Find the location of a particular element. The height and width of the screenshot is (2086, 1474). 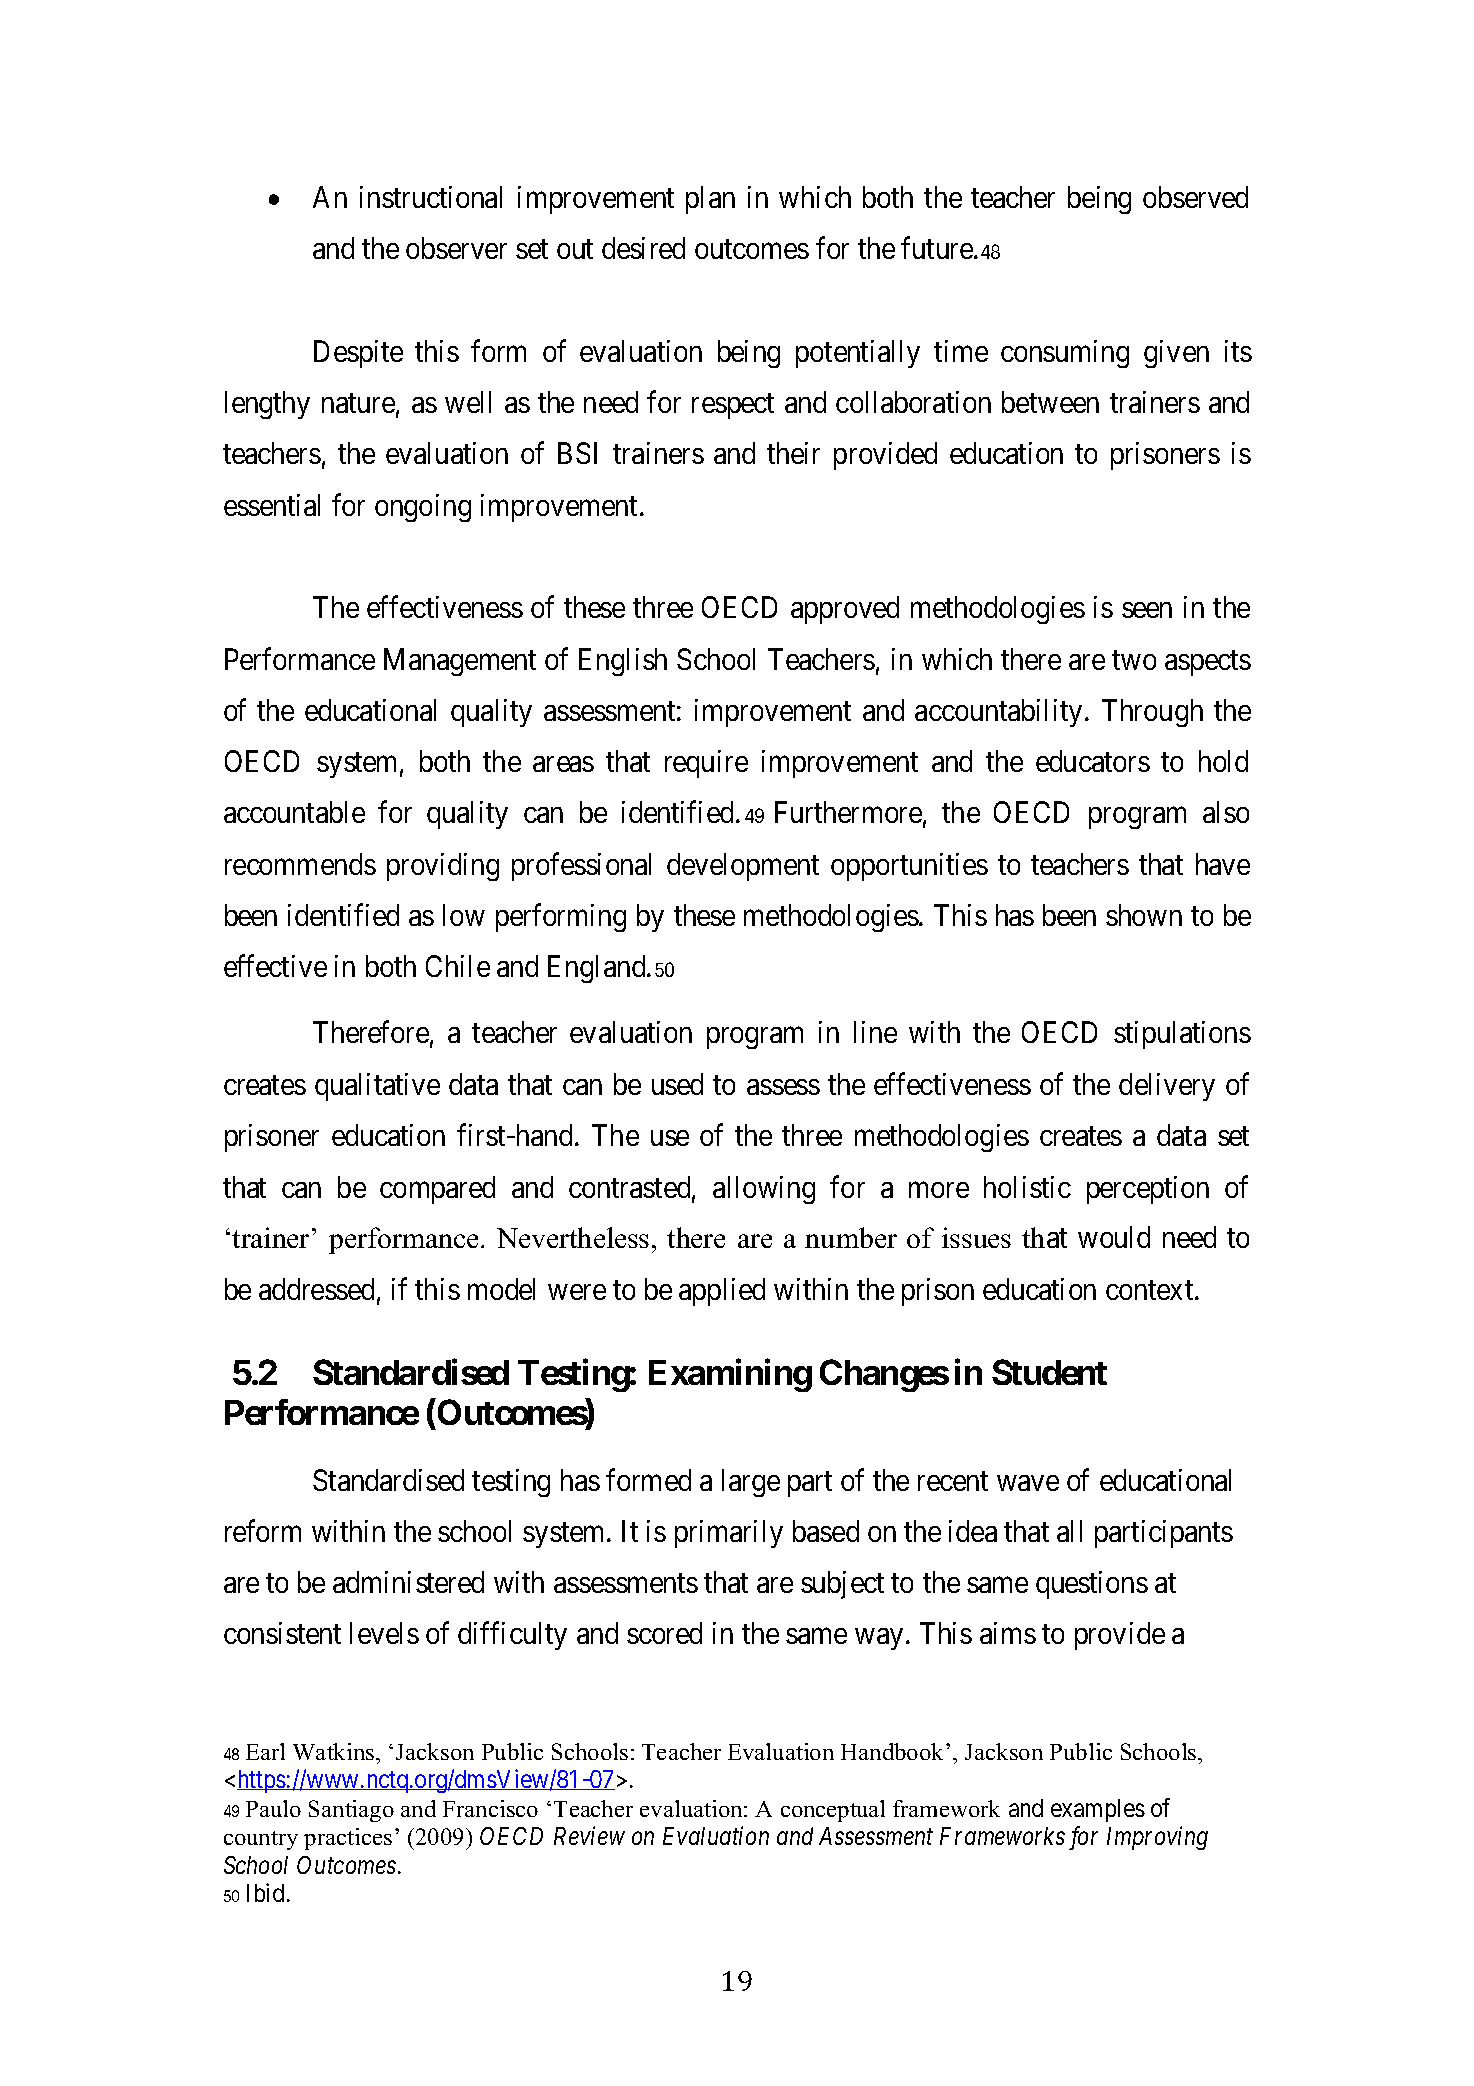

conceptual is located at coordinates (833, 1811).
